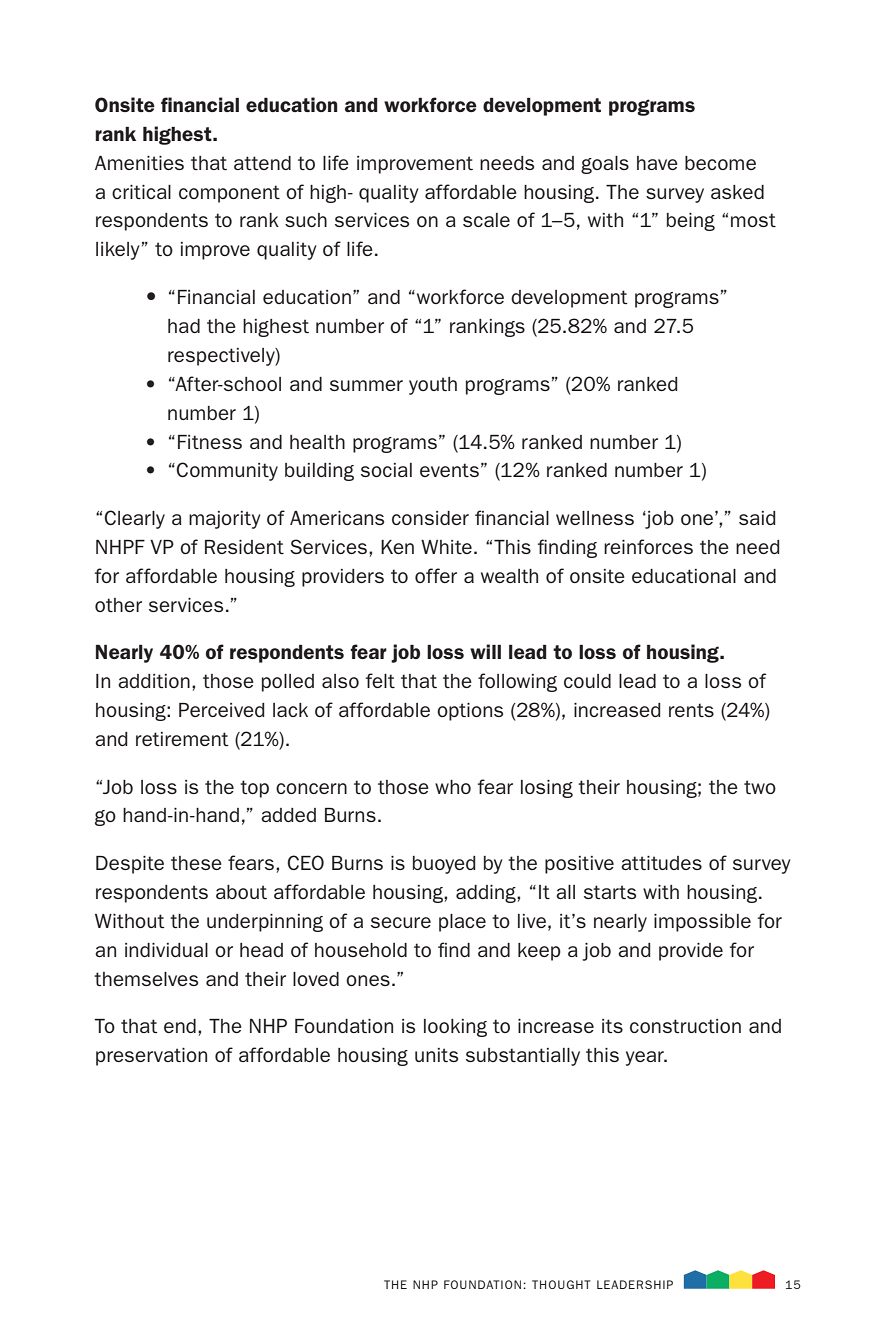 The height and width of the page is (1343, 896). What do you see at coordinates (523, 1057) in the page?
I see `substantially` at bounding box center [523, 1057].
